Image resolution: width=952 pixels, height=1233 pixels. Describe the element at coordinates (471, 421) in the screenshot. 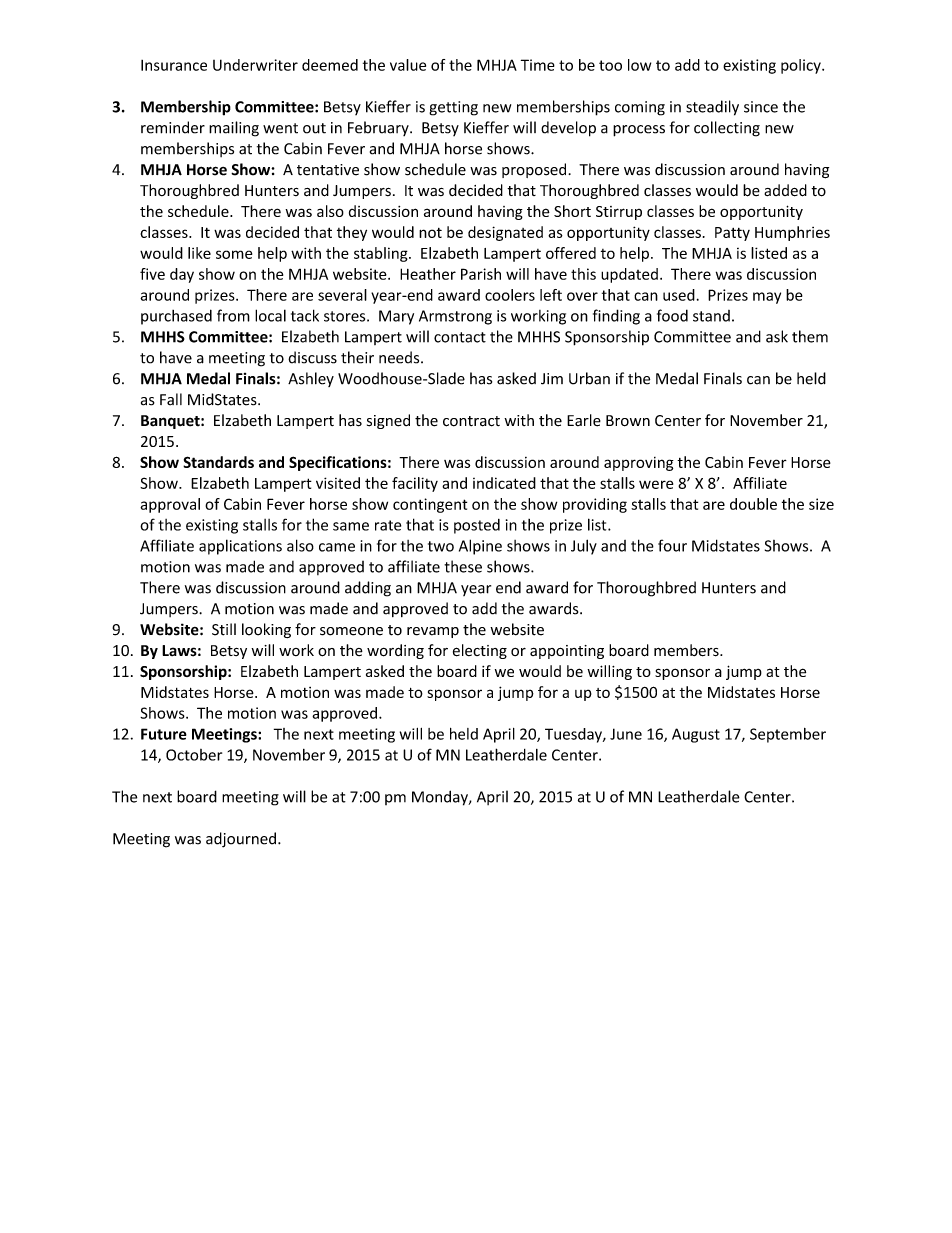

I see `contract` at that location.
